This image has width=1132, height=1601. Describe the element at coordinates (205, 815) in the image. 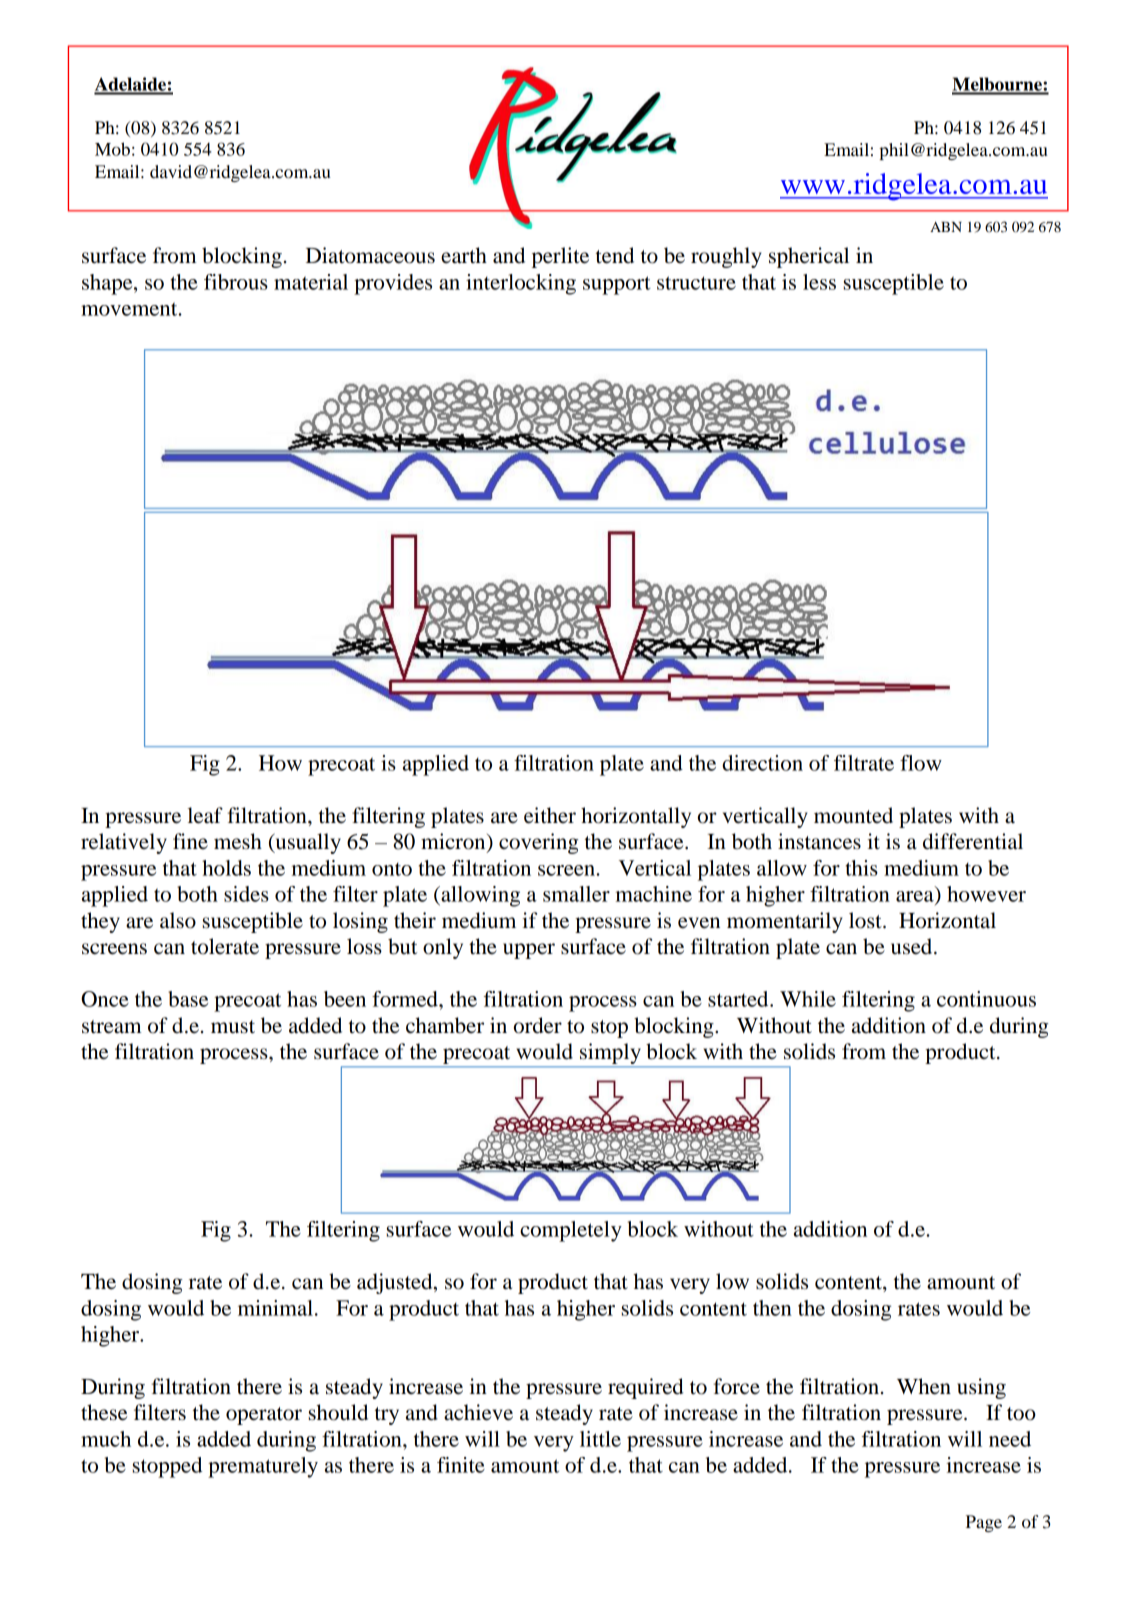

I see `leaf` at that location.
